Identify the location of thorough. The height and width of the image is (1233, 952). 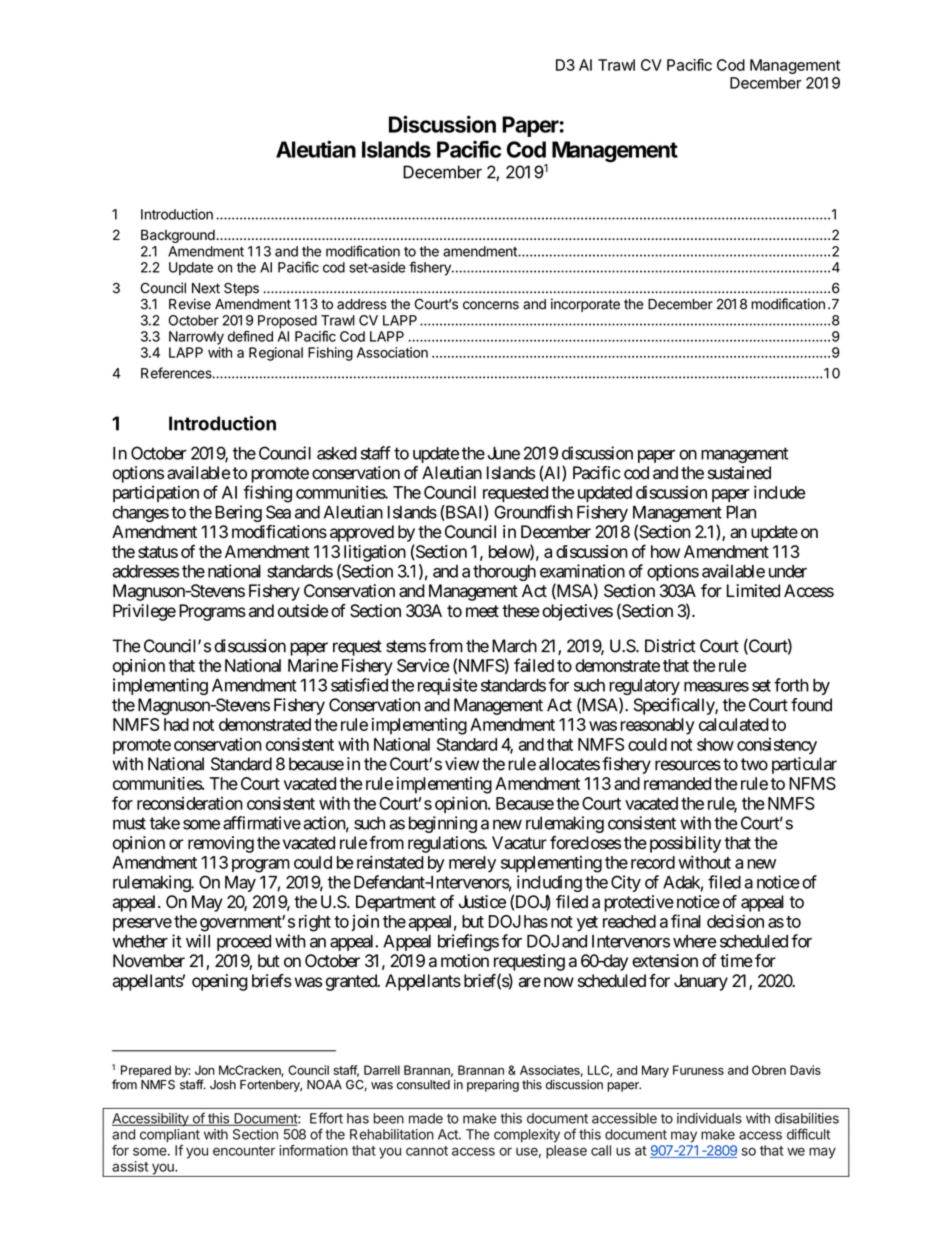
(504, 573).
